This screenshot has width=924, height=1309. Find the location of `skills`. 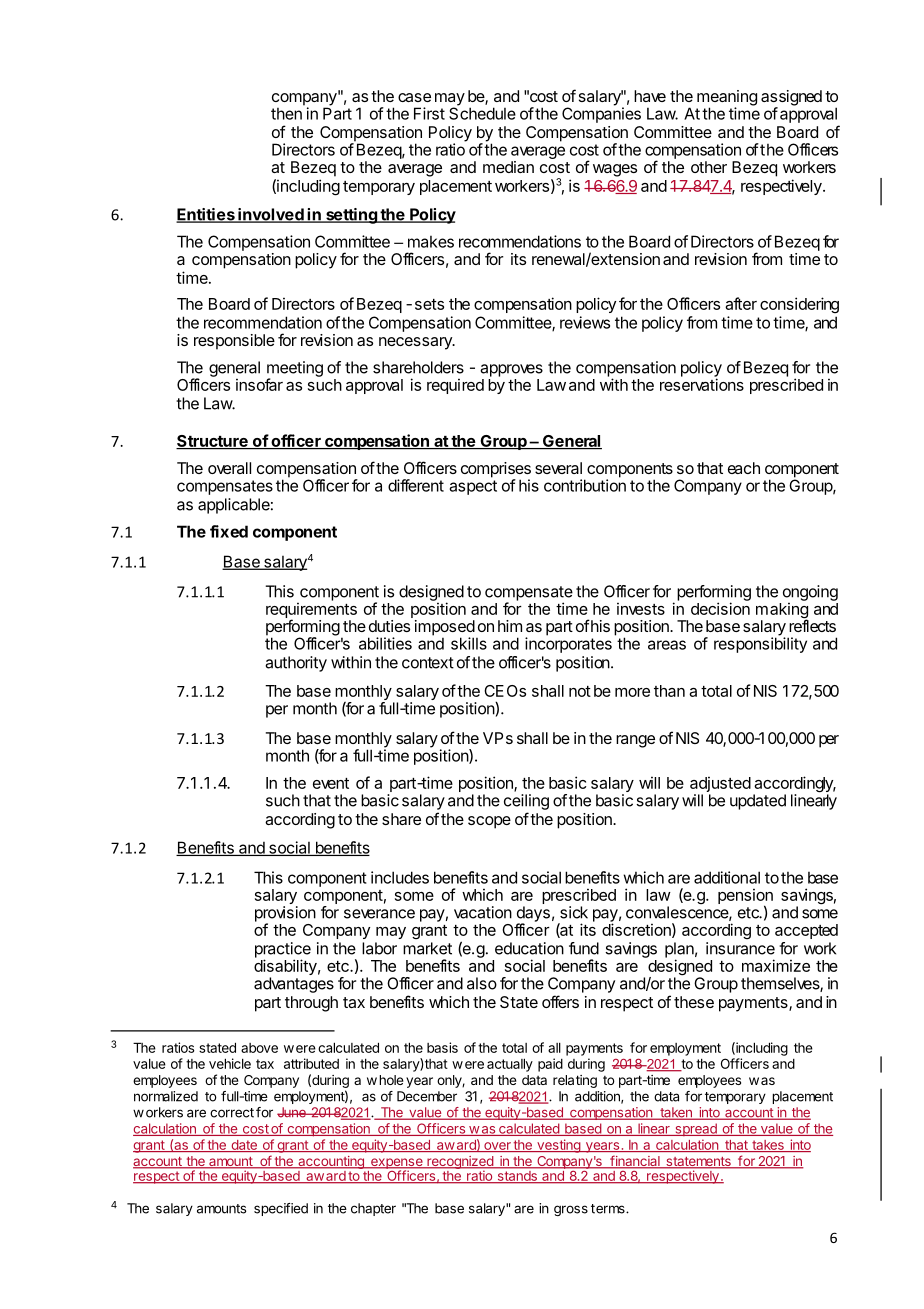

skills is located at coordinates (469, 643).
